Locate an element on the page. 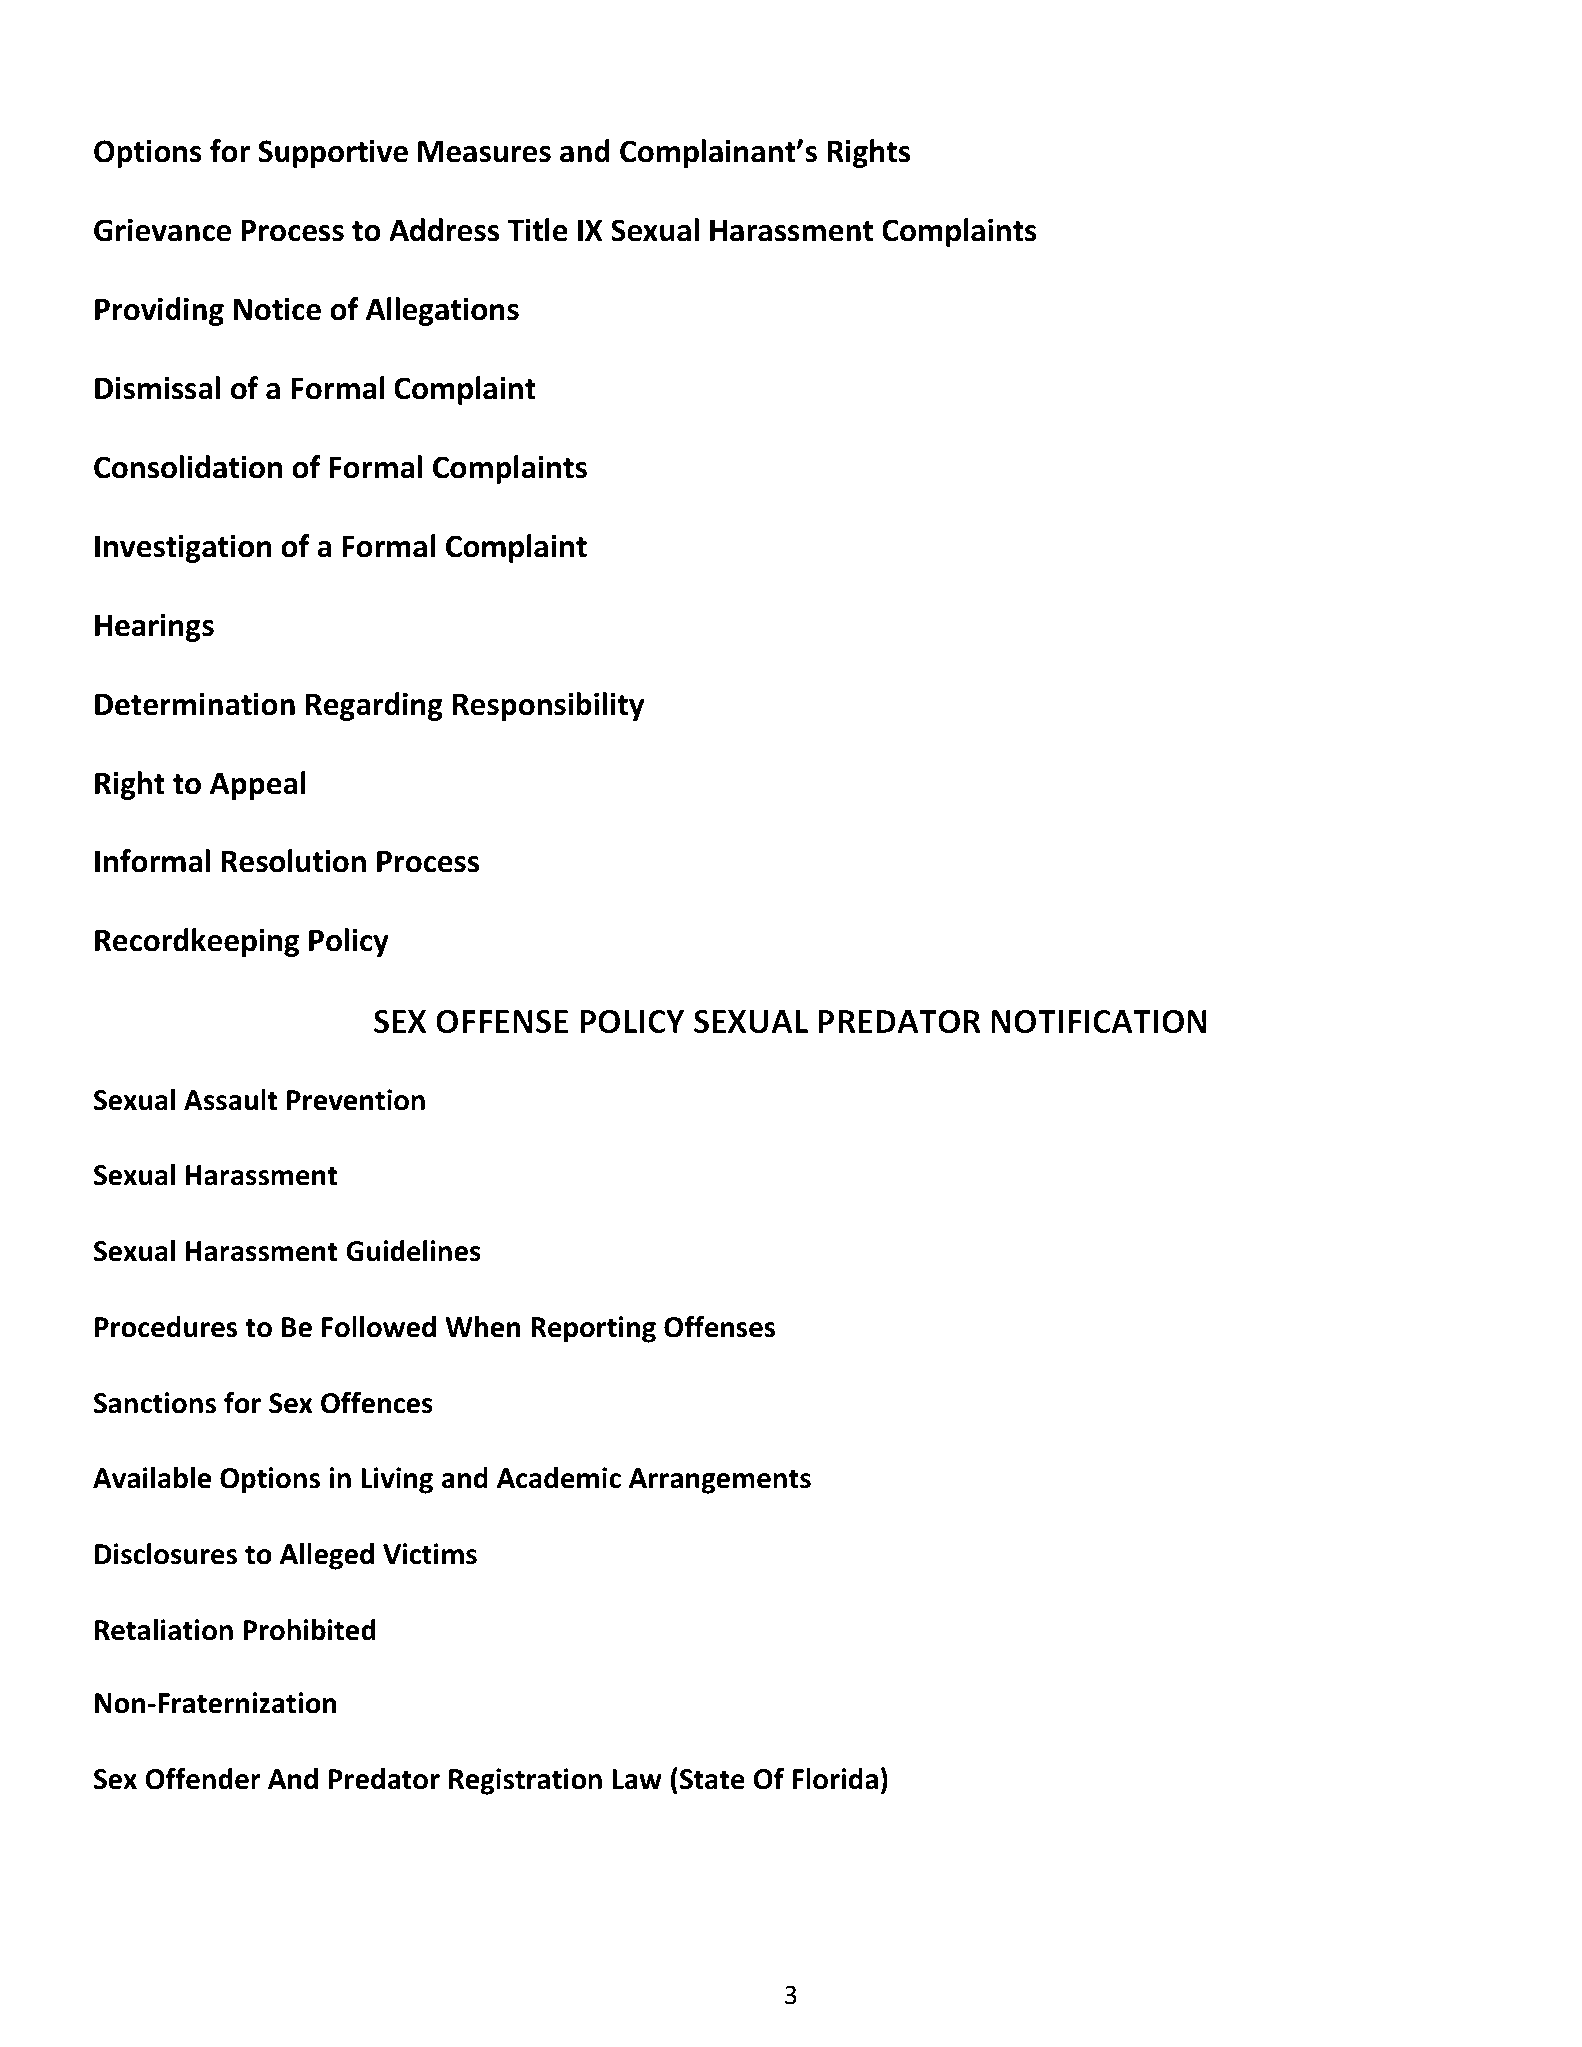  Title is located at coordinates (537, 230).
